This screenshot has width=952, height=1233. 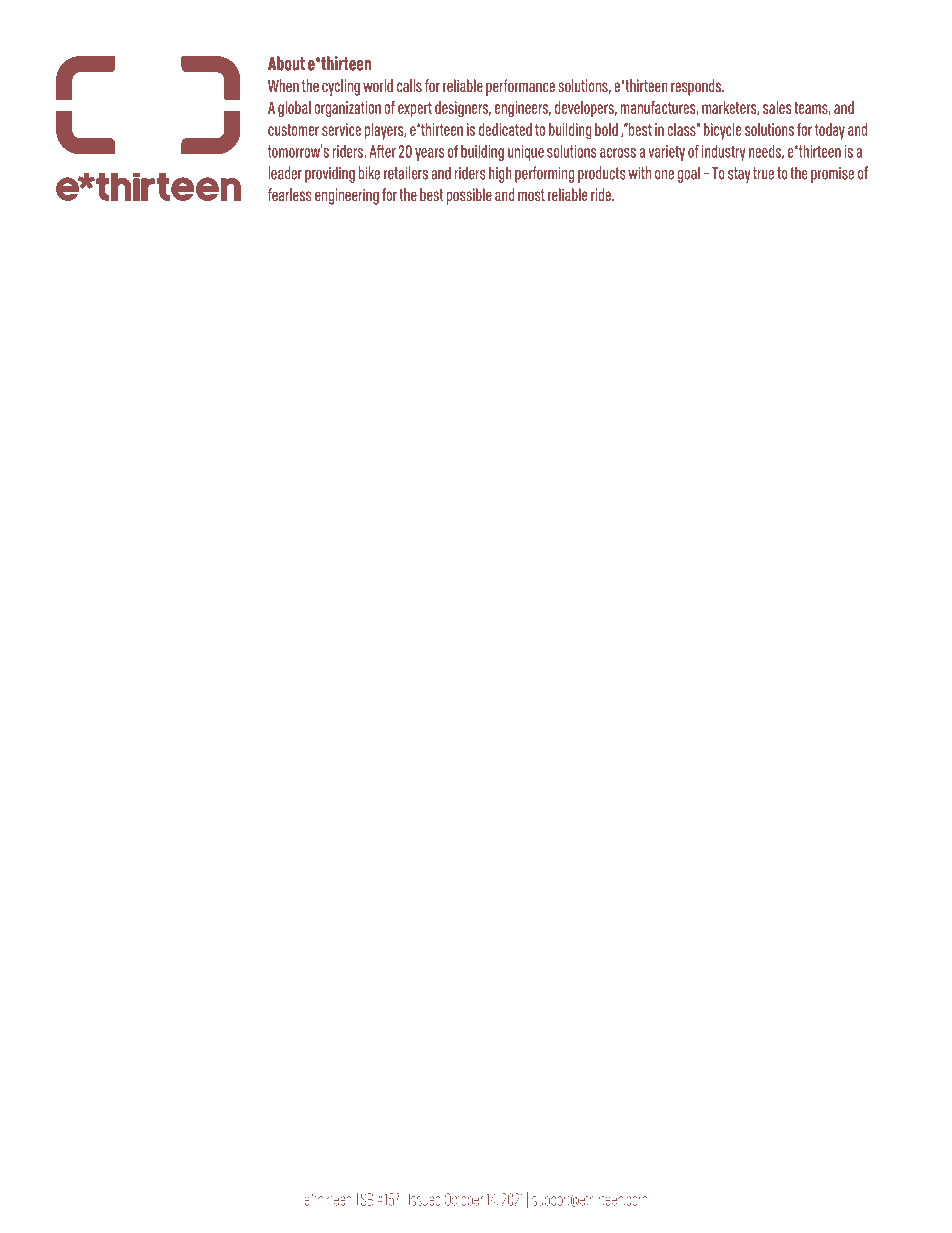 I want to click on organization, so click(x=347, y=109).
